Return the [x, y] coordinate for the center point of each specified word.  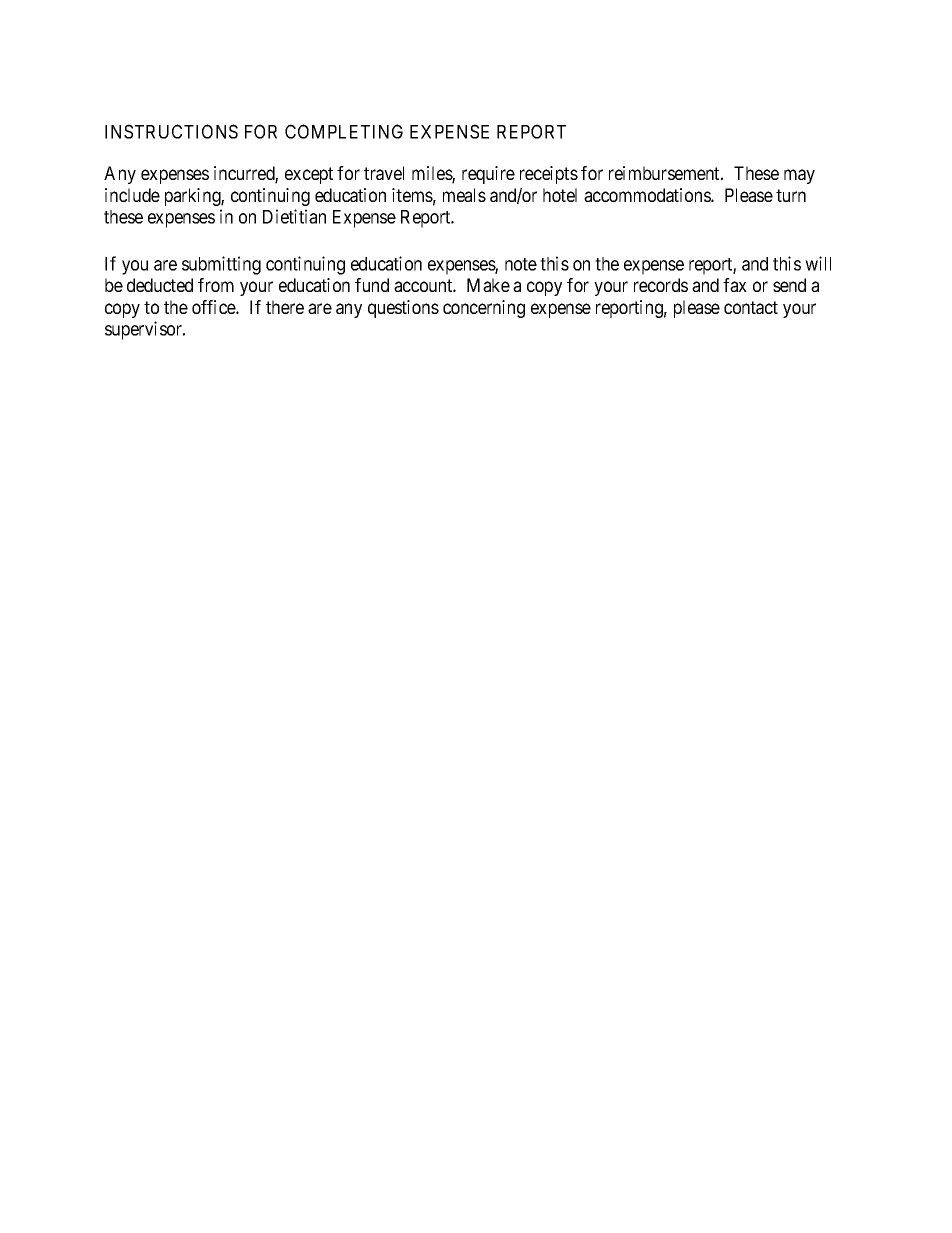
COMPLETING [344, 131]
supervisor [144, 330]
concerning [484, 309]
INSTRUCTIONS [171, 131]
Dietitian [294, 216]
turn [791, 195]
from [216, 285]
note [521, 264]
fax [735, 285]
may [799, 176]
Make [488, 285]
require [488, 175]
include [132, 195]
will [818, 263]
